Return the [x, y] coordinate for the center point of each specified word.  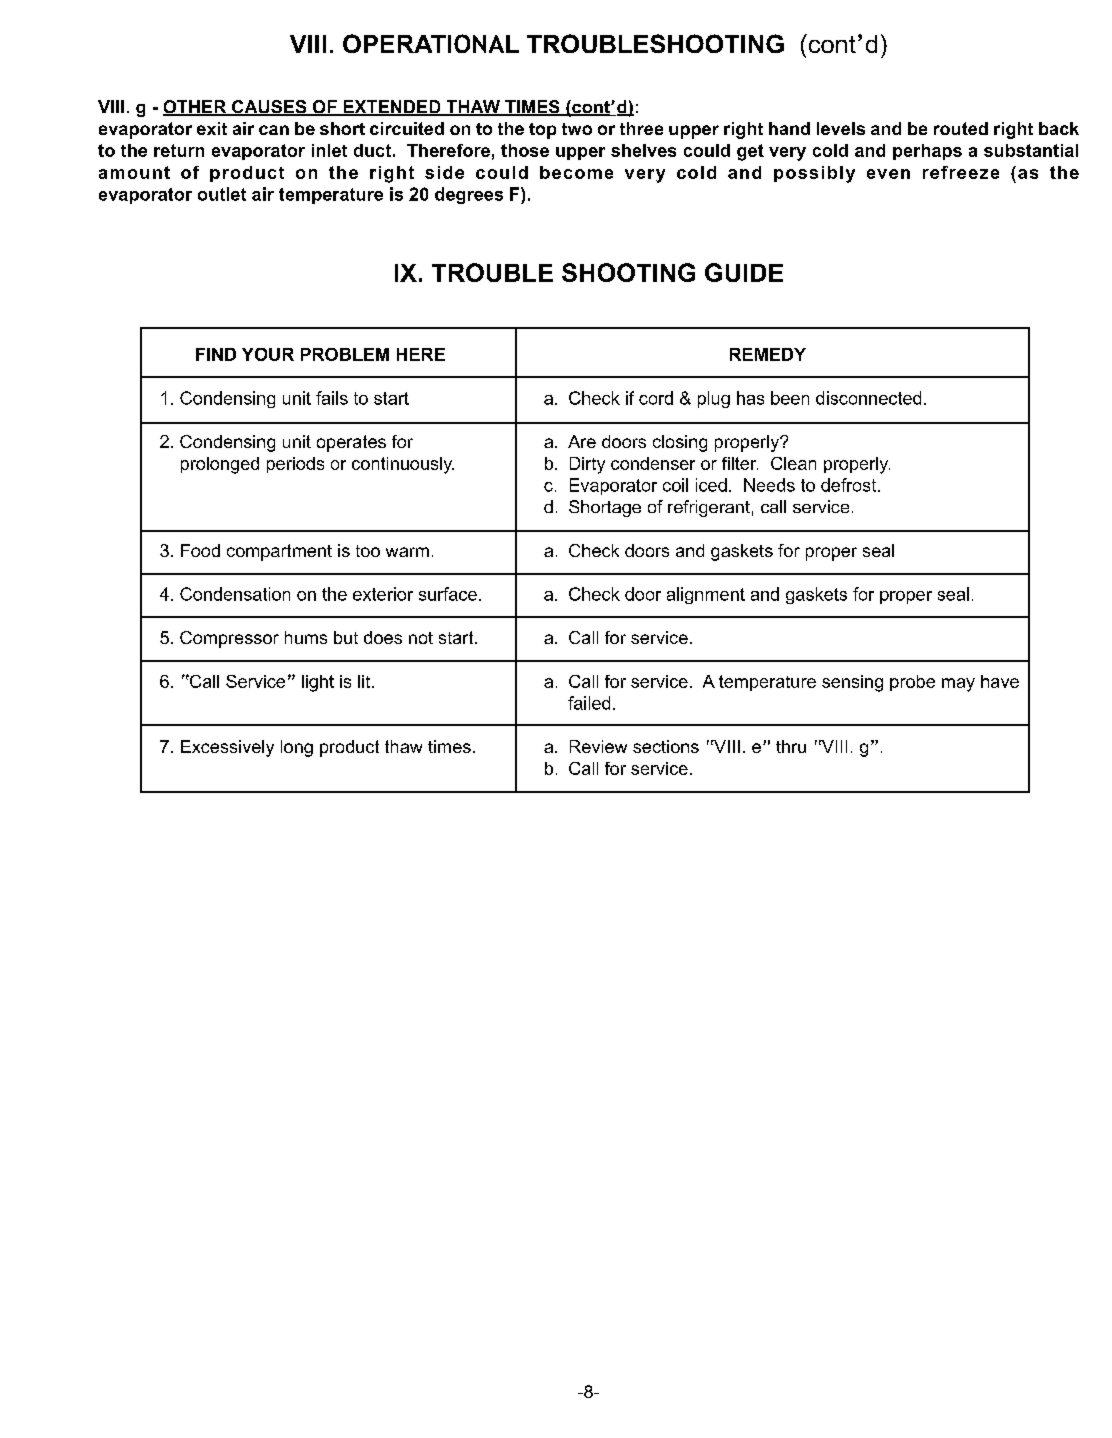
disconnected [868, 398]
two [577, 129]
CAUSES [269, 108]
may [958, 685]
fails [332, 398]
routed [961, 128]
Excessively [227, 748]
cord [656, 398]
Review [598, 746]
